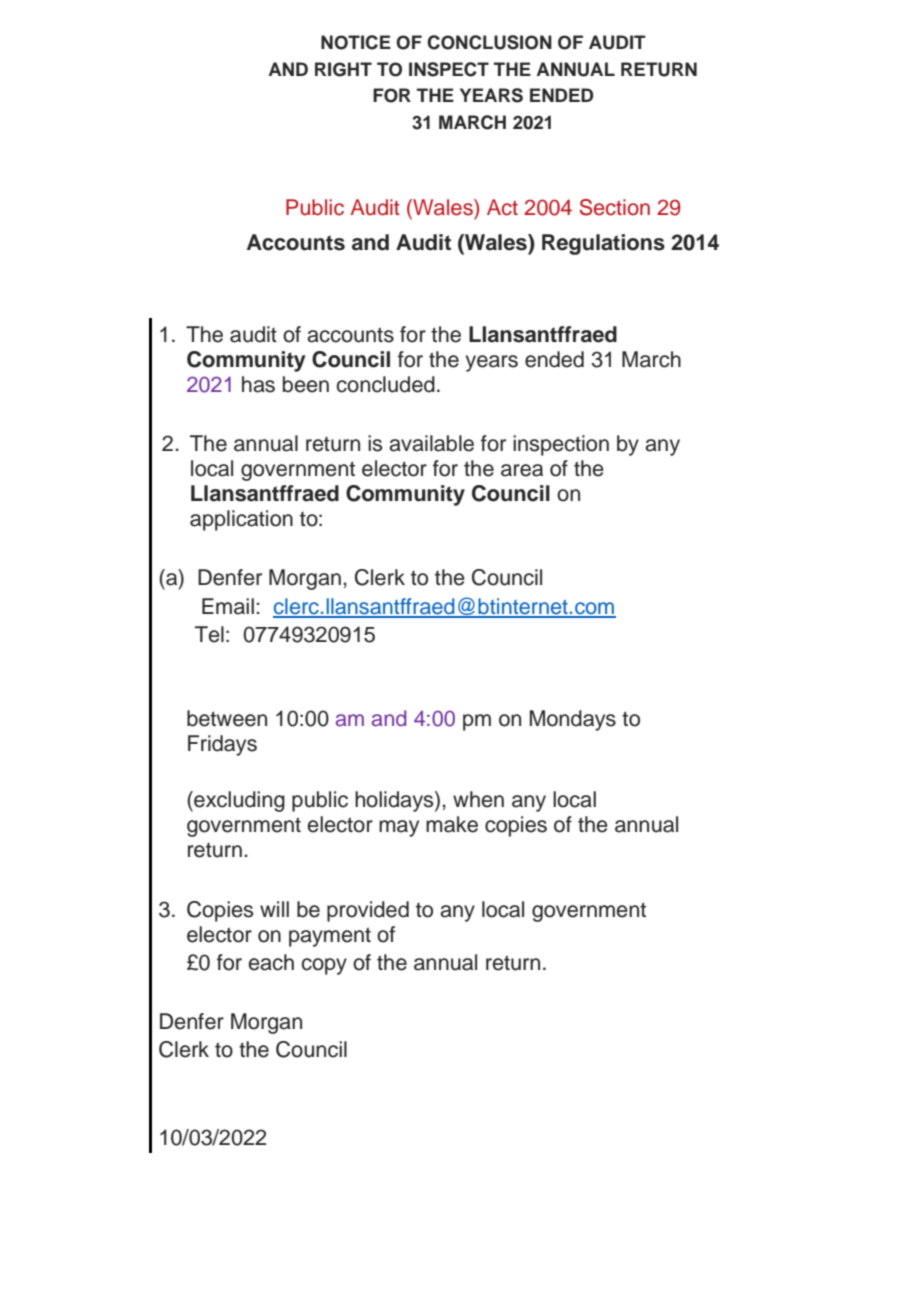  What do you see at coordinates (573, 720) in the screenshot?
I see `Mondays` at bounding box center [573, 720].
